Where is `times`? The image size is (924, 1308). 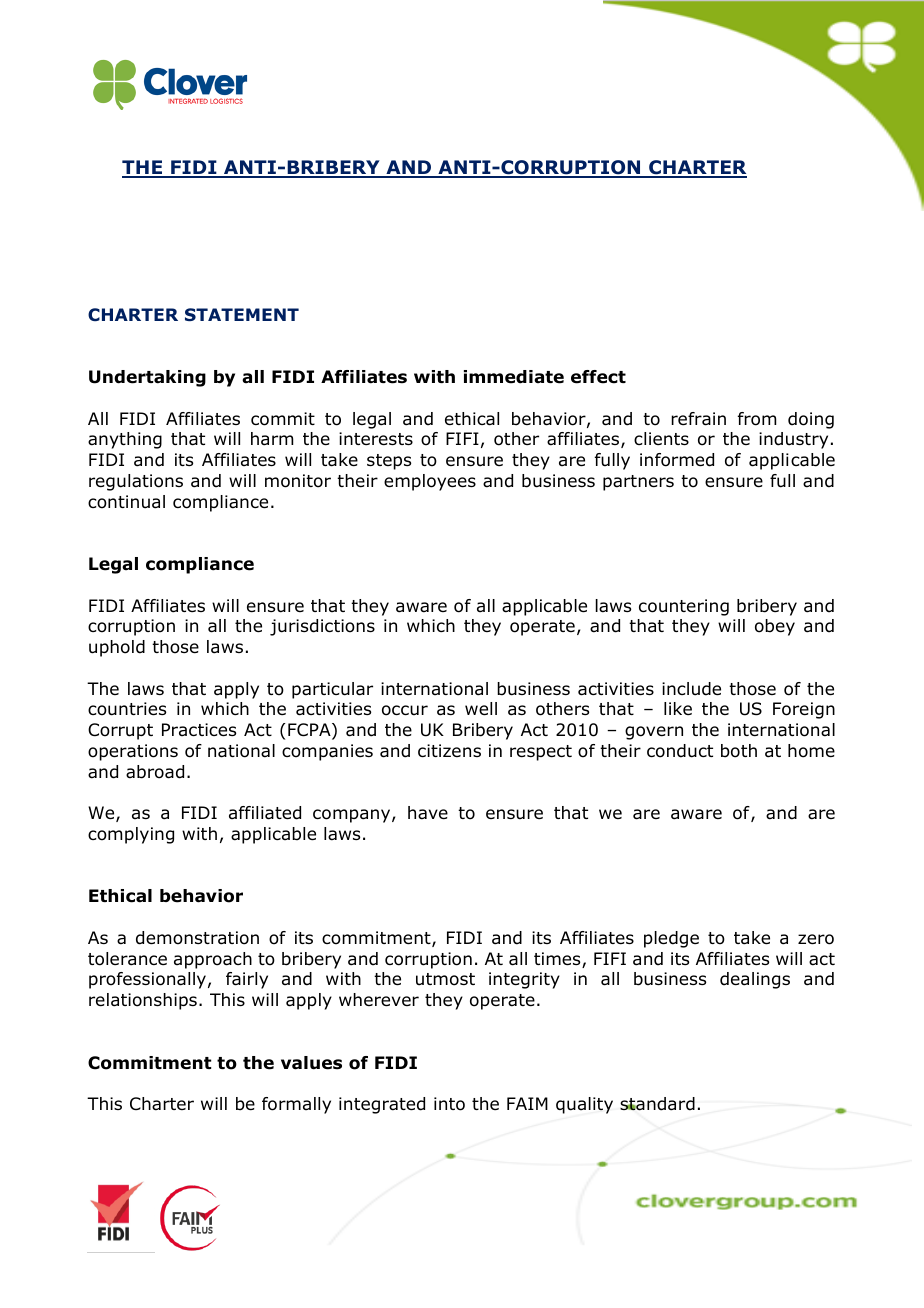 times is located at coordinates (558, 960).
